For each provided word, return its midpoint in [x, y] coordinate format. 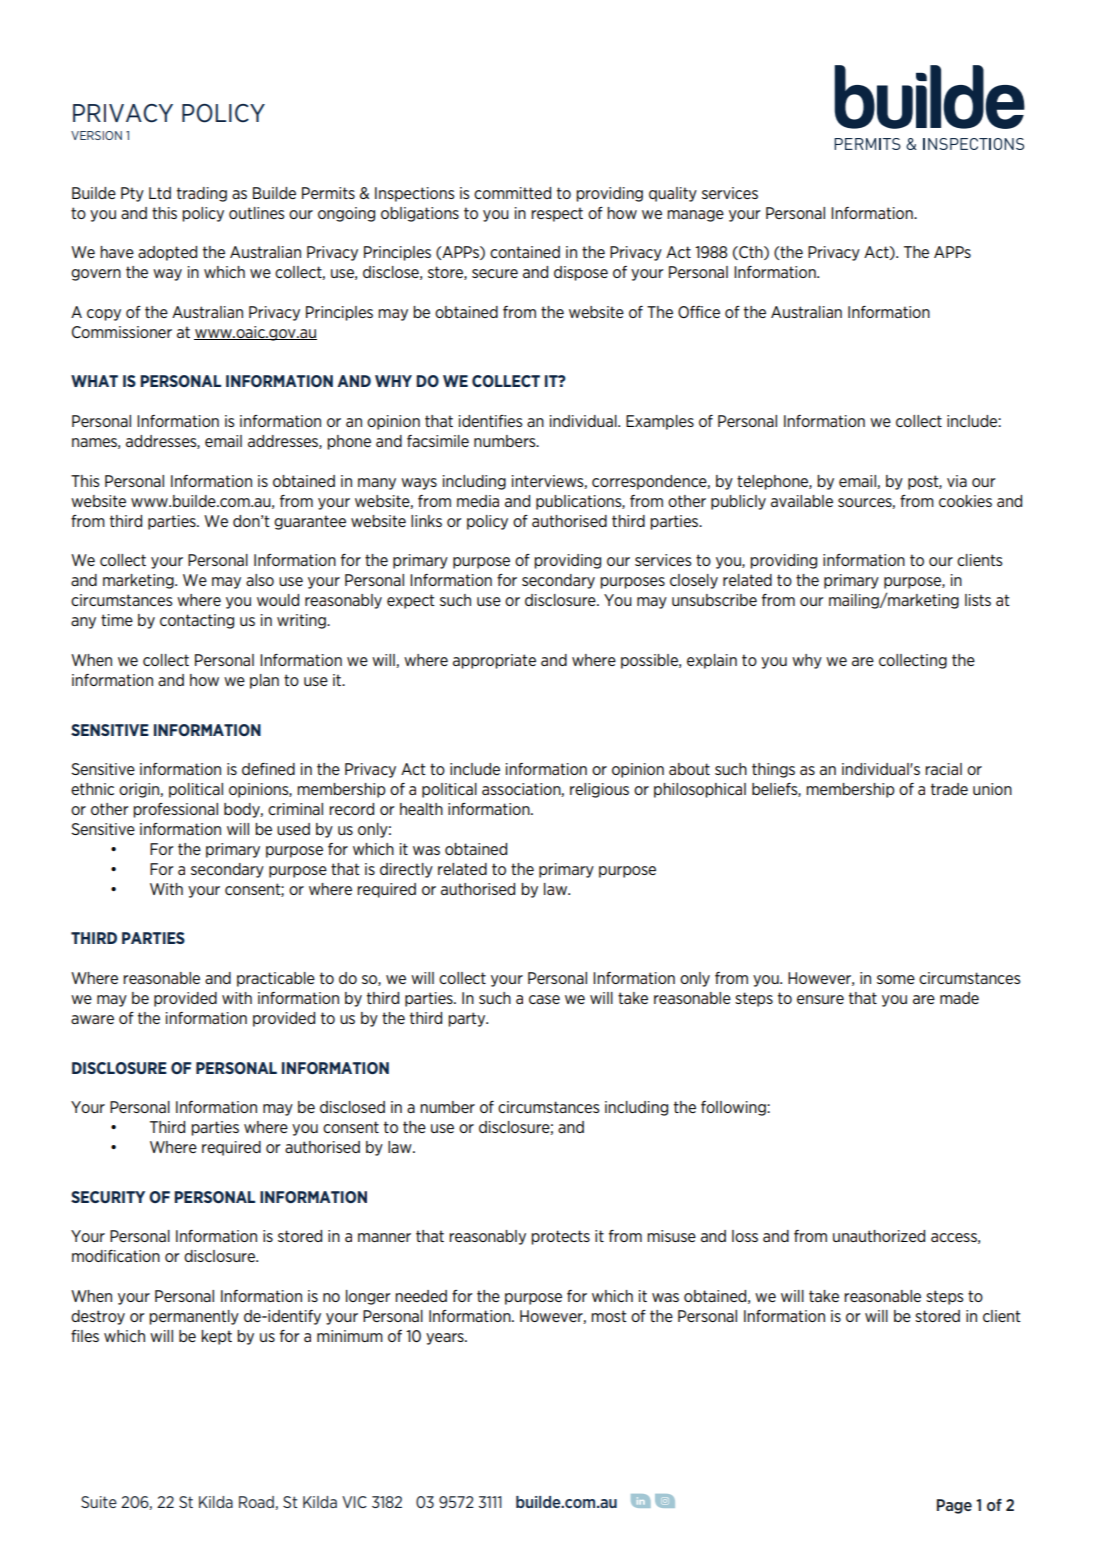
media [478, 501]
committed [512, 193]
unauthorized [879, 1236]
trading [202, 194]
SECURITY [108, 1197]
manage [695, 216]
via [957, 481]
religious [599, 790]
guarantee [310, 522]
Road [257, 1503]
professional [175, 810]
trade [949, 789]
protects [560, 1237]
